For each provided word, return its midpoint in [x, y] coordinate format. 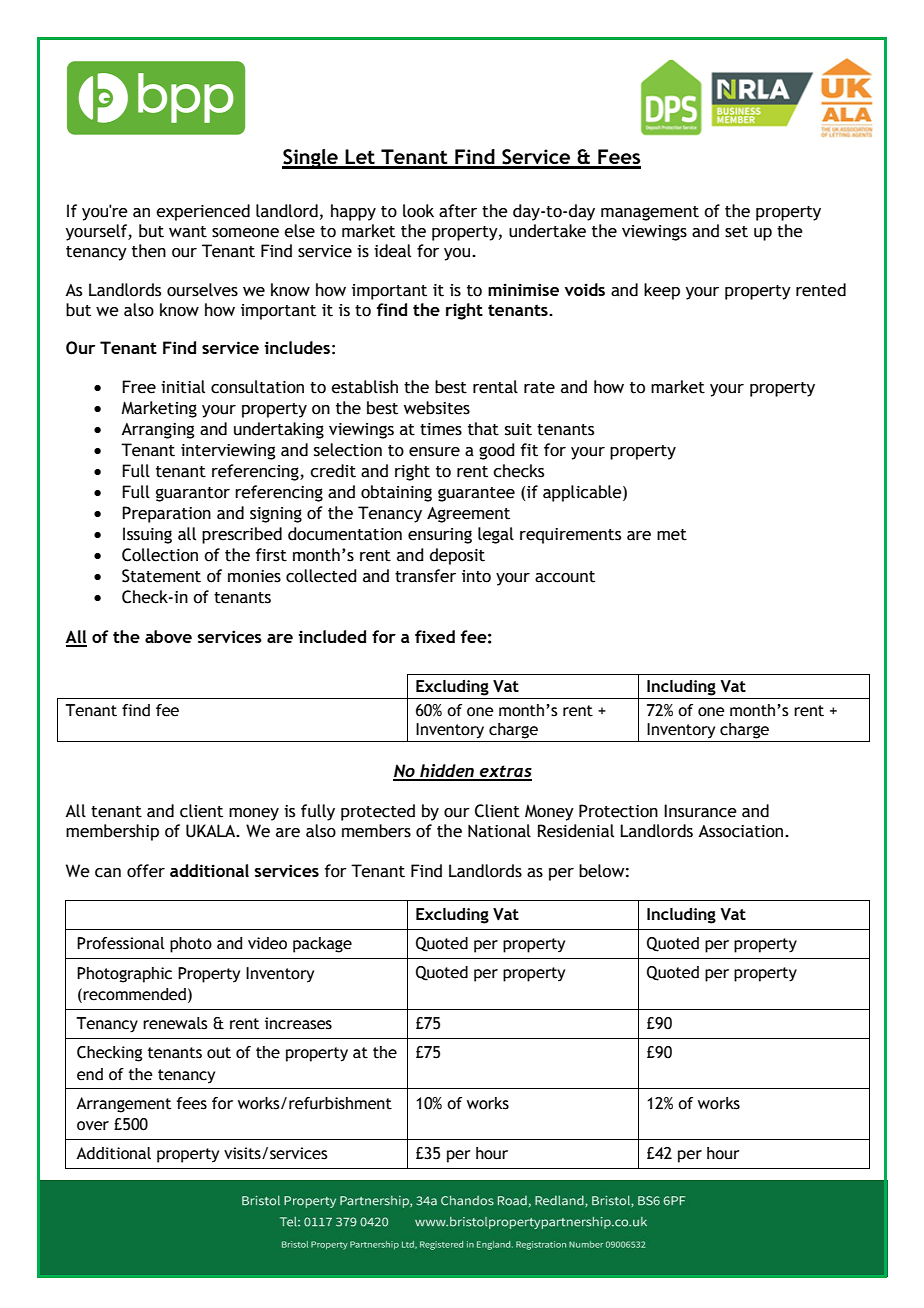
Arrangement [123, 1105]
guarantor [193, 494]
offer [146, 871]
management [650, 213]
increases [298, 1023]
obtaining [396, 493]
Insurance [700, 811]
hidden [447, 772]
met [672, 535]
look [418, 211]
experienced [203, 212]
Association [742, 831]
